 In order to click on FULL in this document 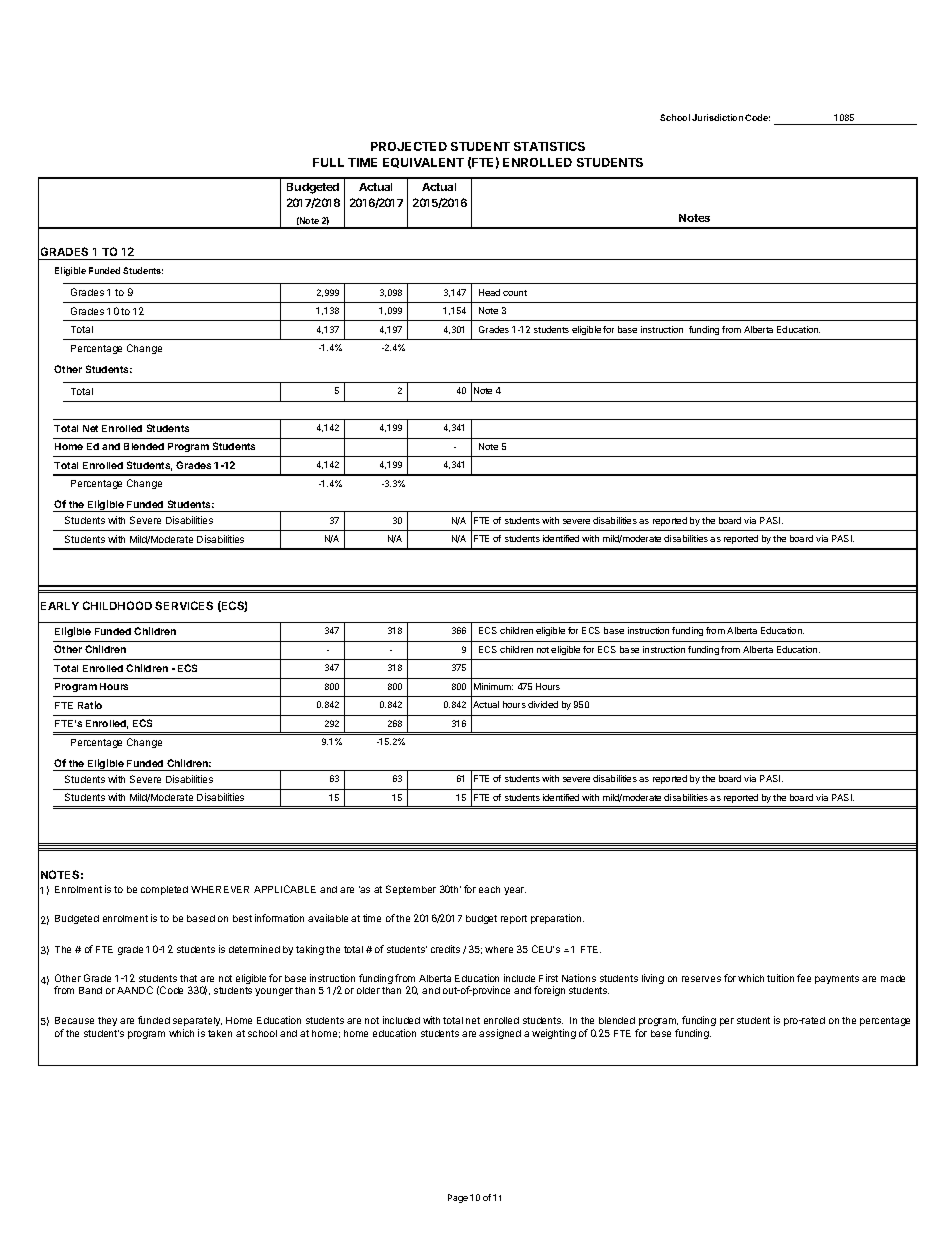, I will do `click(328, 162)`.
